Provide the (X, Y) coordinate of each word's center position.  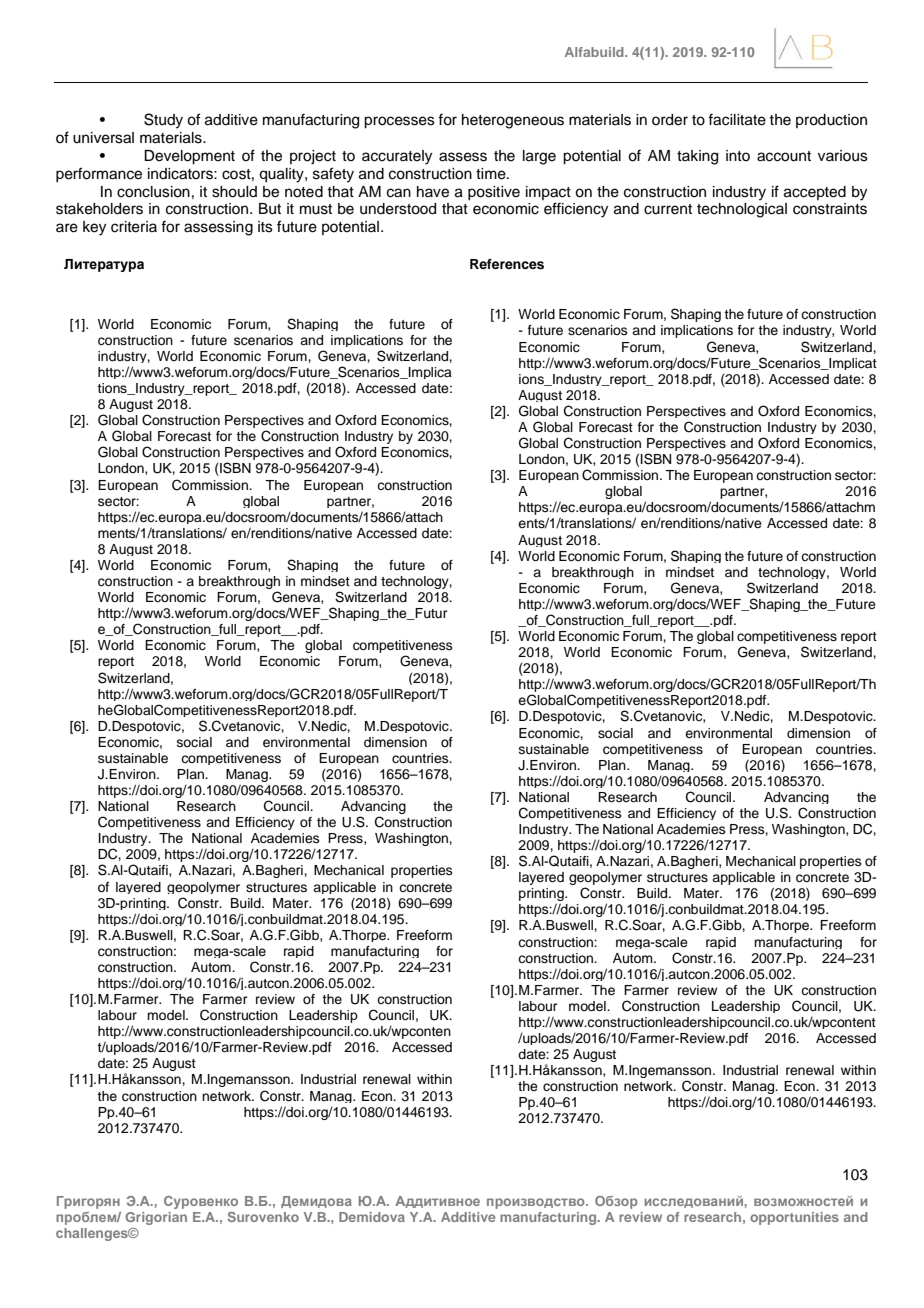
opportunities (794, 1218)
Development (189, 157)
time (492, 174)
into (738, 155)
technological (742, 210)
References (507, 264)
